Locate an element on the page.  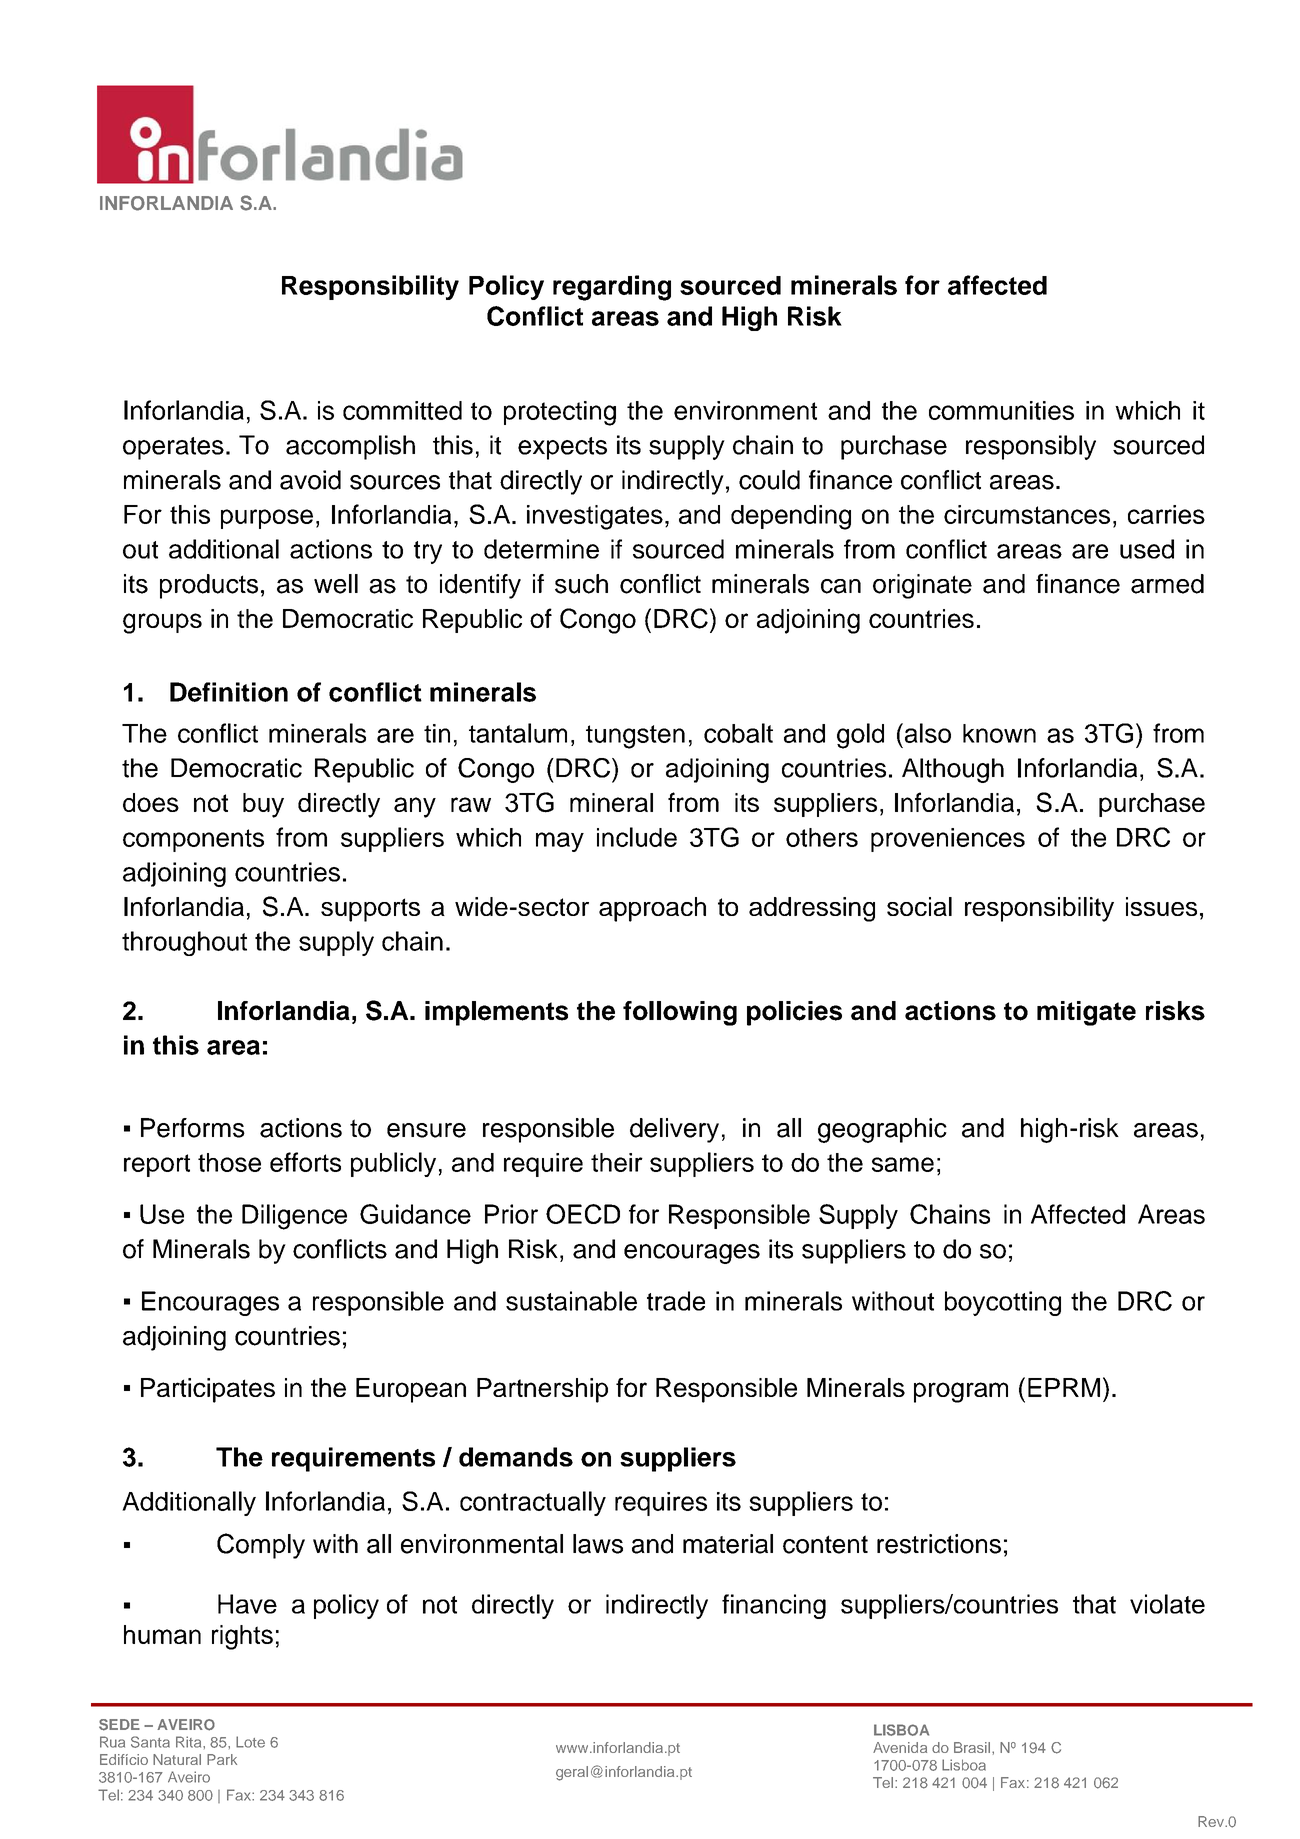
boycotting is located at coordinates (1003, 1303).
